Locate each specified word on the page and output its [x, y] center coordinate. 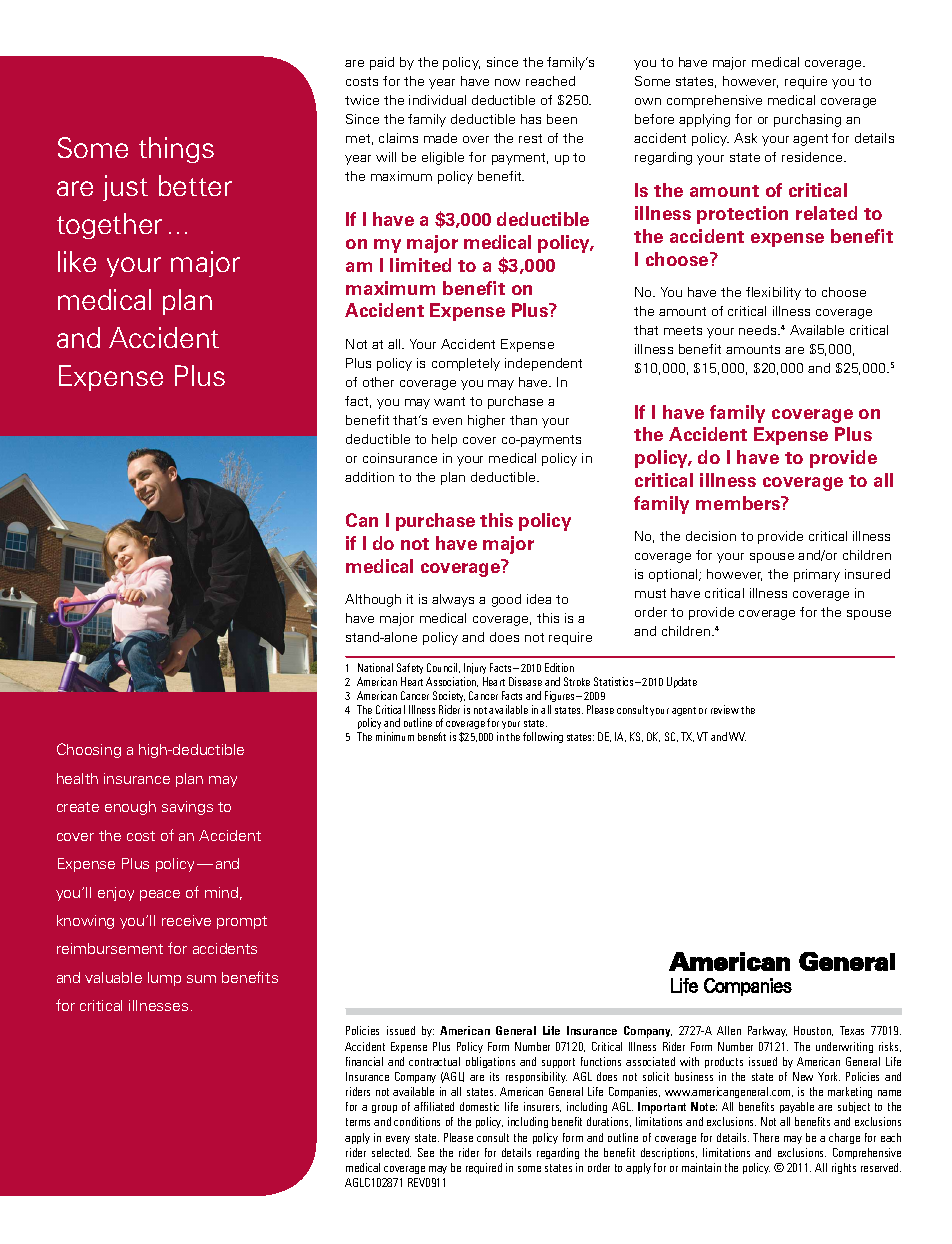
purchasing [807, 120]
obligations [490, 1062]
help [444, 440]
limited [420, 265]
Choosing [89, 750]
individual [437, 100]
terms [358, 1122]
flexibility [773, 293]
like [77, 261]
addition [369, 477]
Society [449, 696]
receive [186, 920]
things [176, 150]
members [739, 503]
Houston [813, 1031]
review [725, 709]
